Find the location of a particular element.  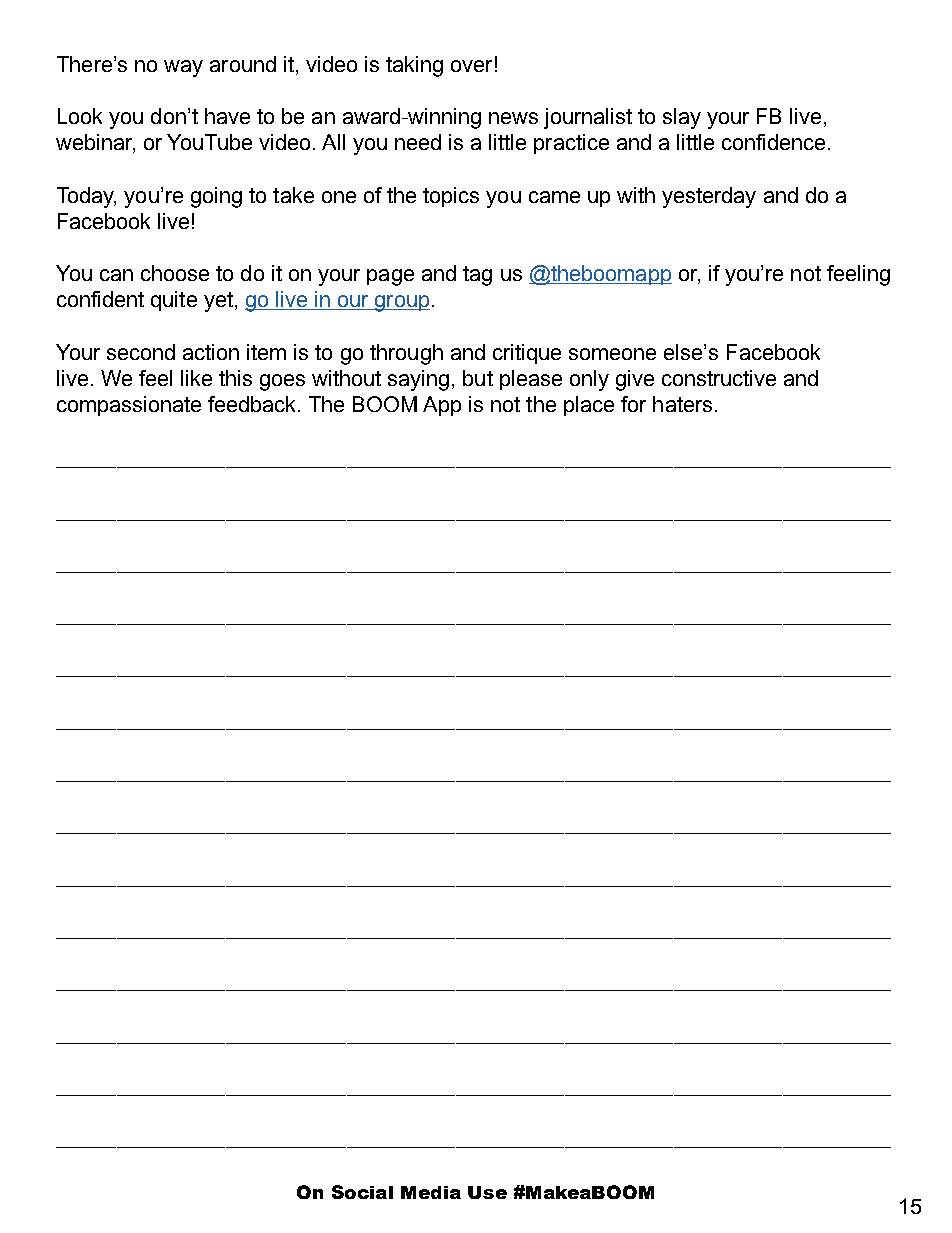

place is located at coordinates (589, 406).
